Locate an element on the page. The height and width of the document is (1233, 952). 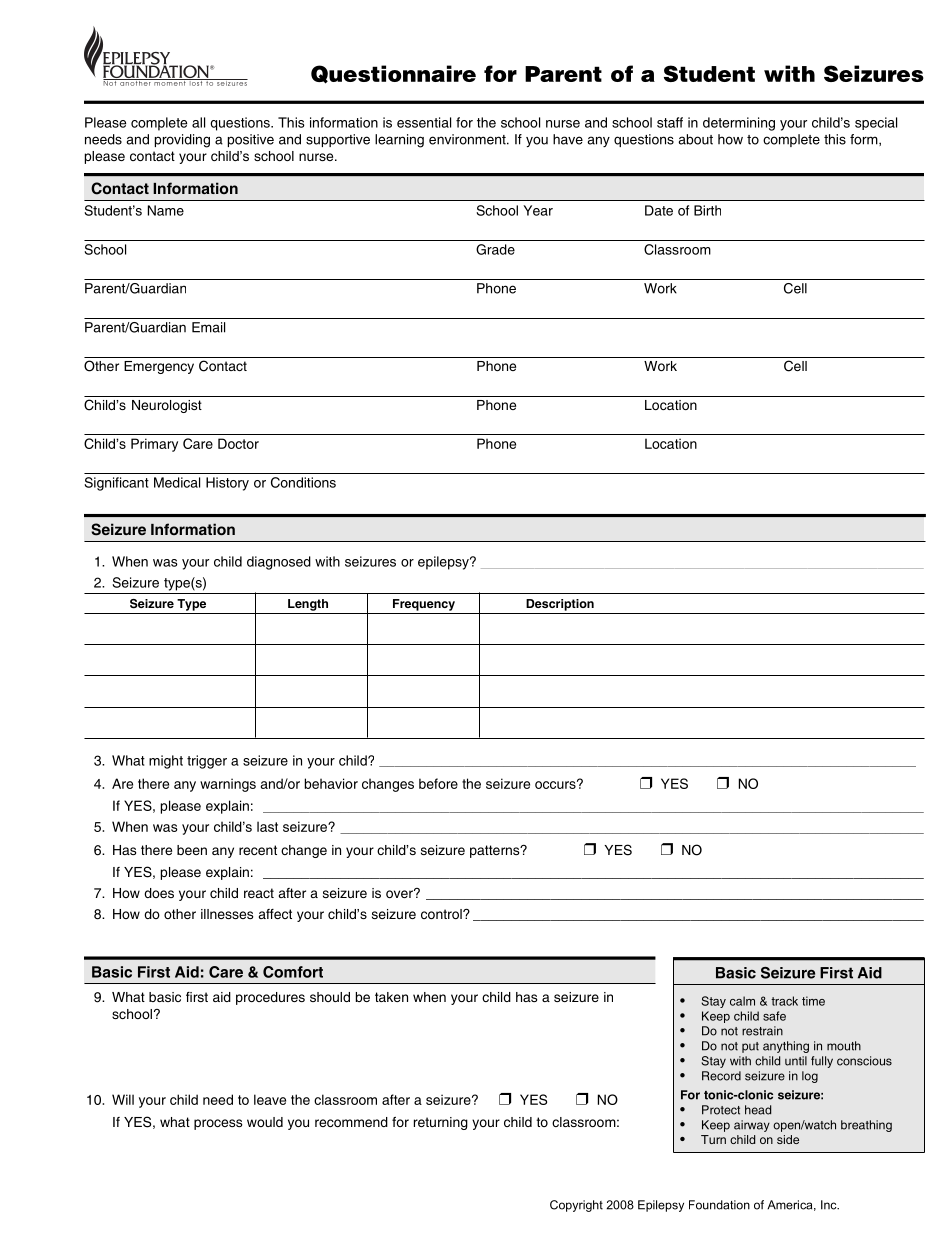
determining is located at coordinates (739, 124).
